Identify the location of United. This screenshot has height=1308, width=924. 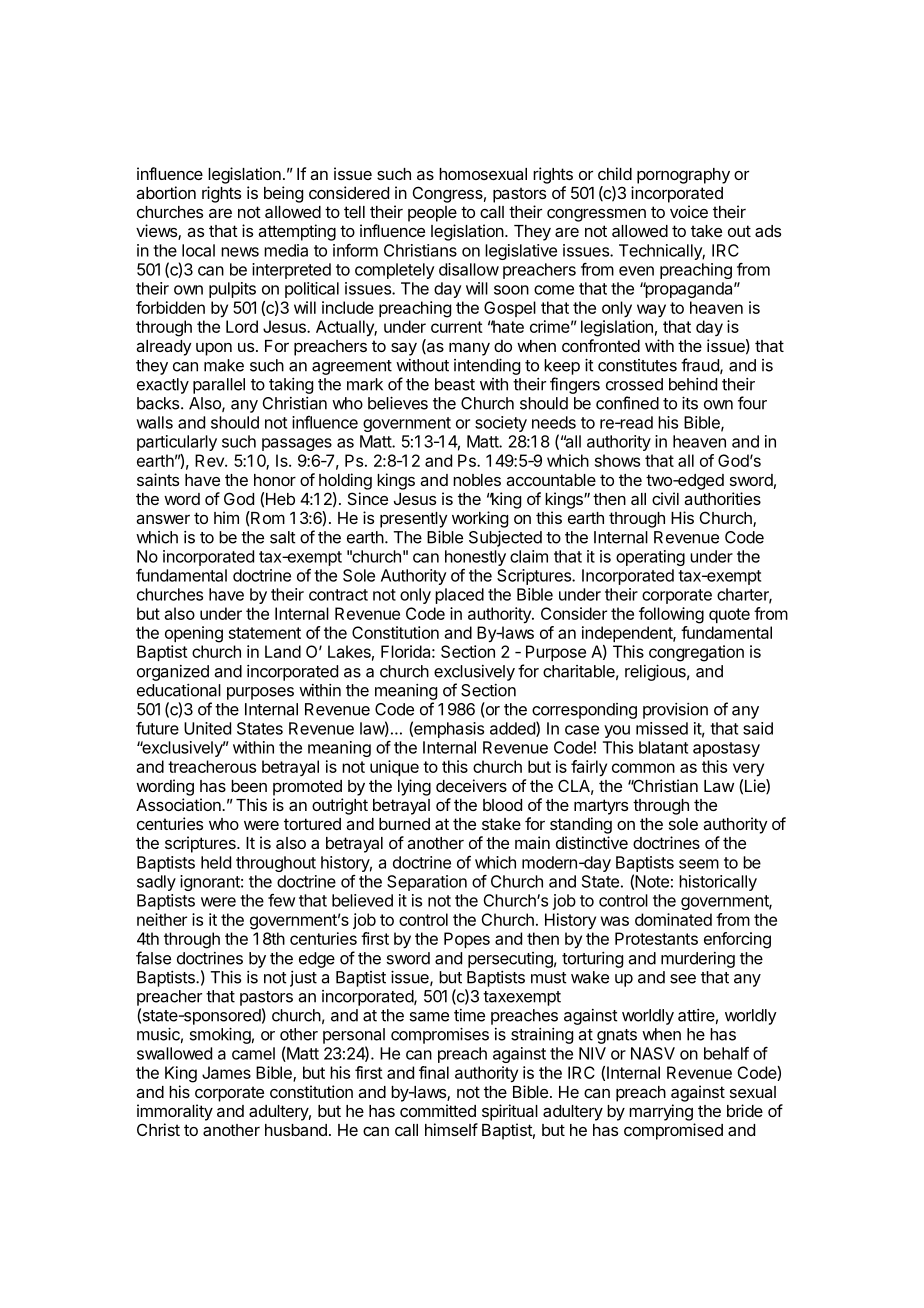
(207, 728).
